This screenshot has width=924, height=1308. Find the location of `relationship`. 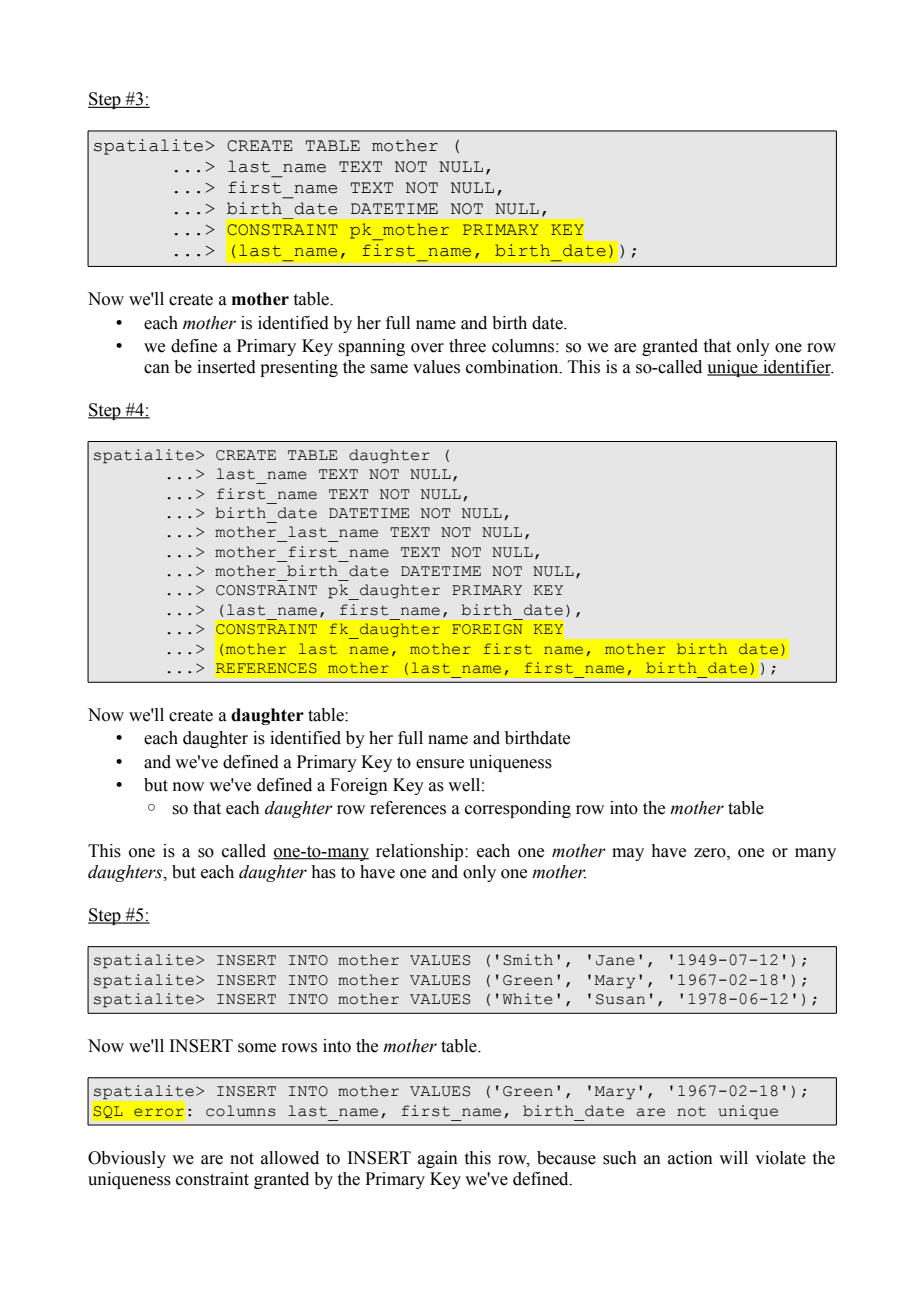

relationship is located at coordinates (421, 852).
